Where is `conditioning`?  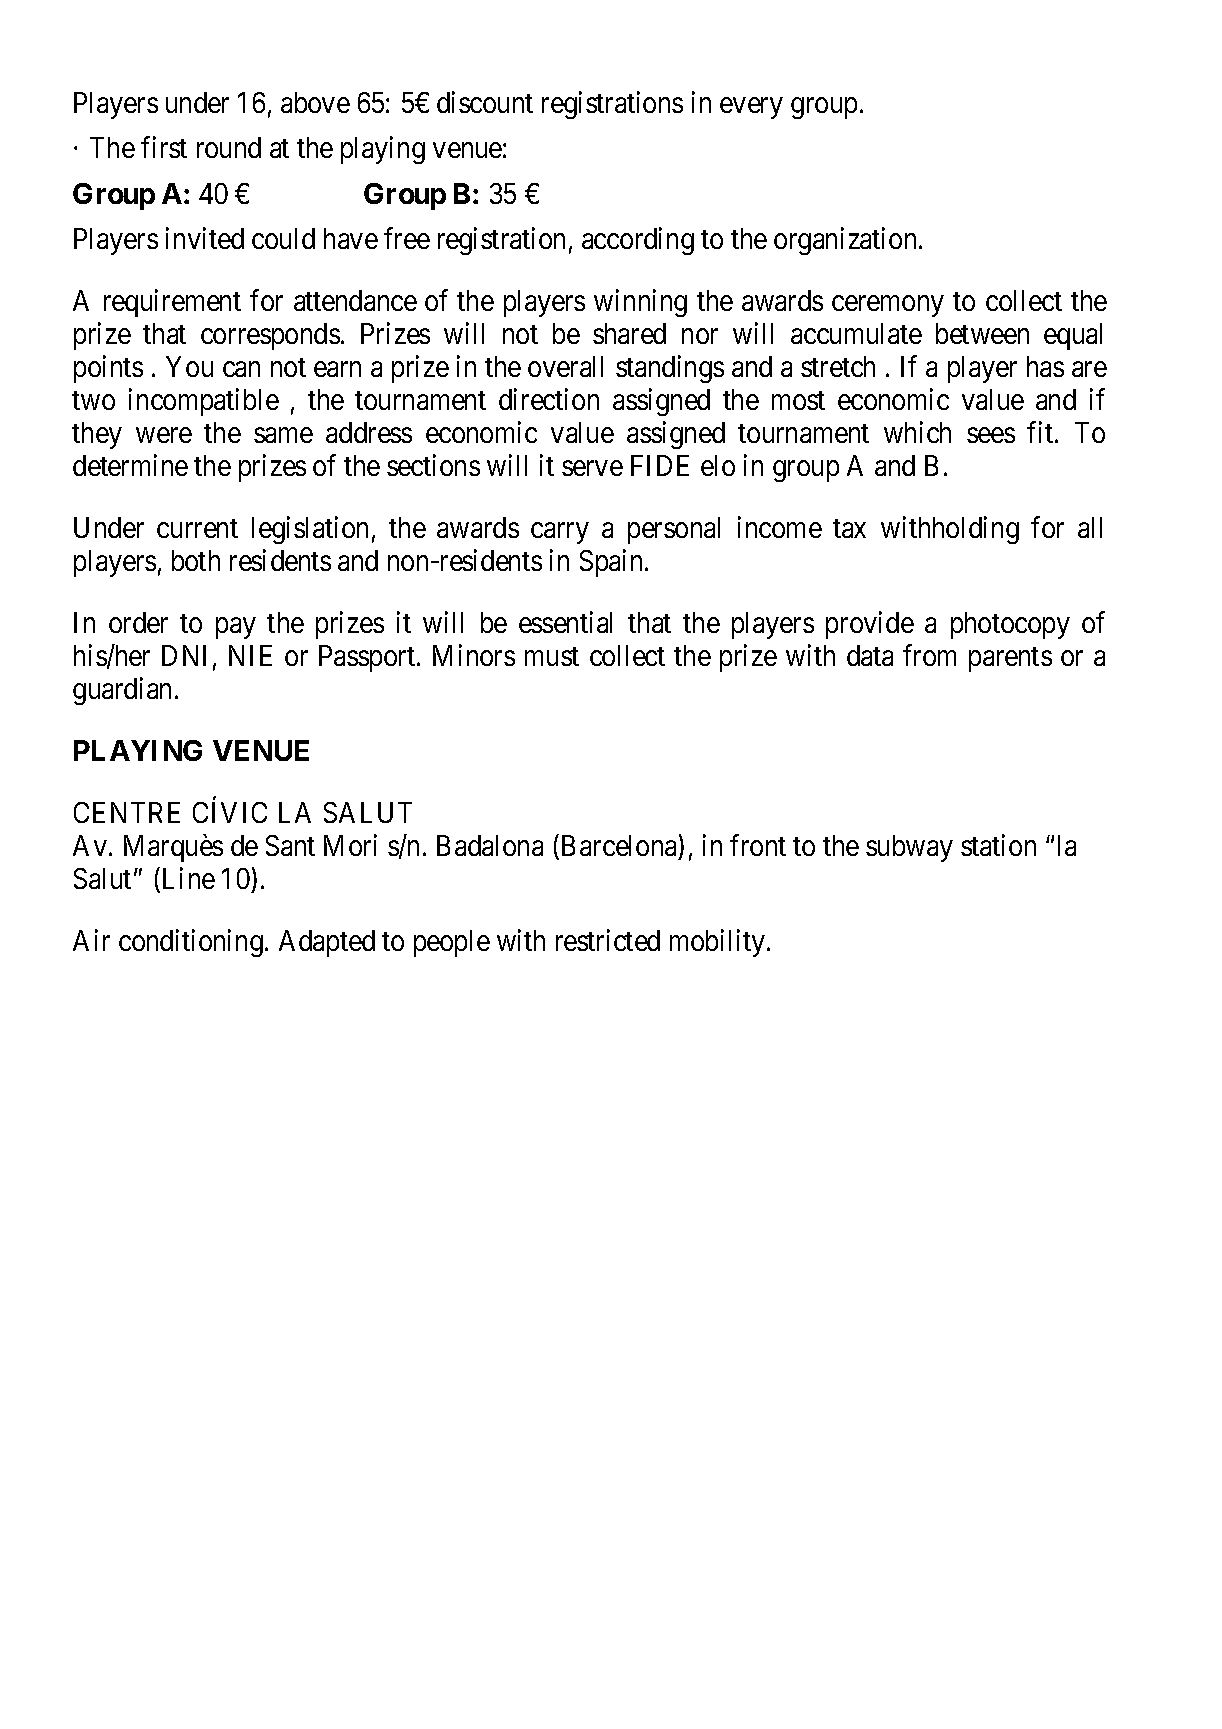
conditioning is located at coordinates (191, 943).
